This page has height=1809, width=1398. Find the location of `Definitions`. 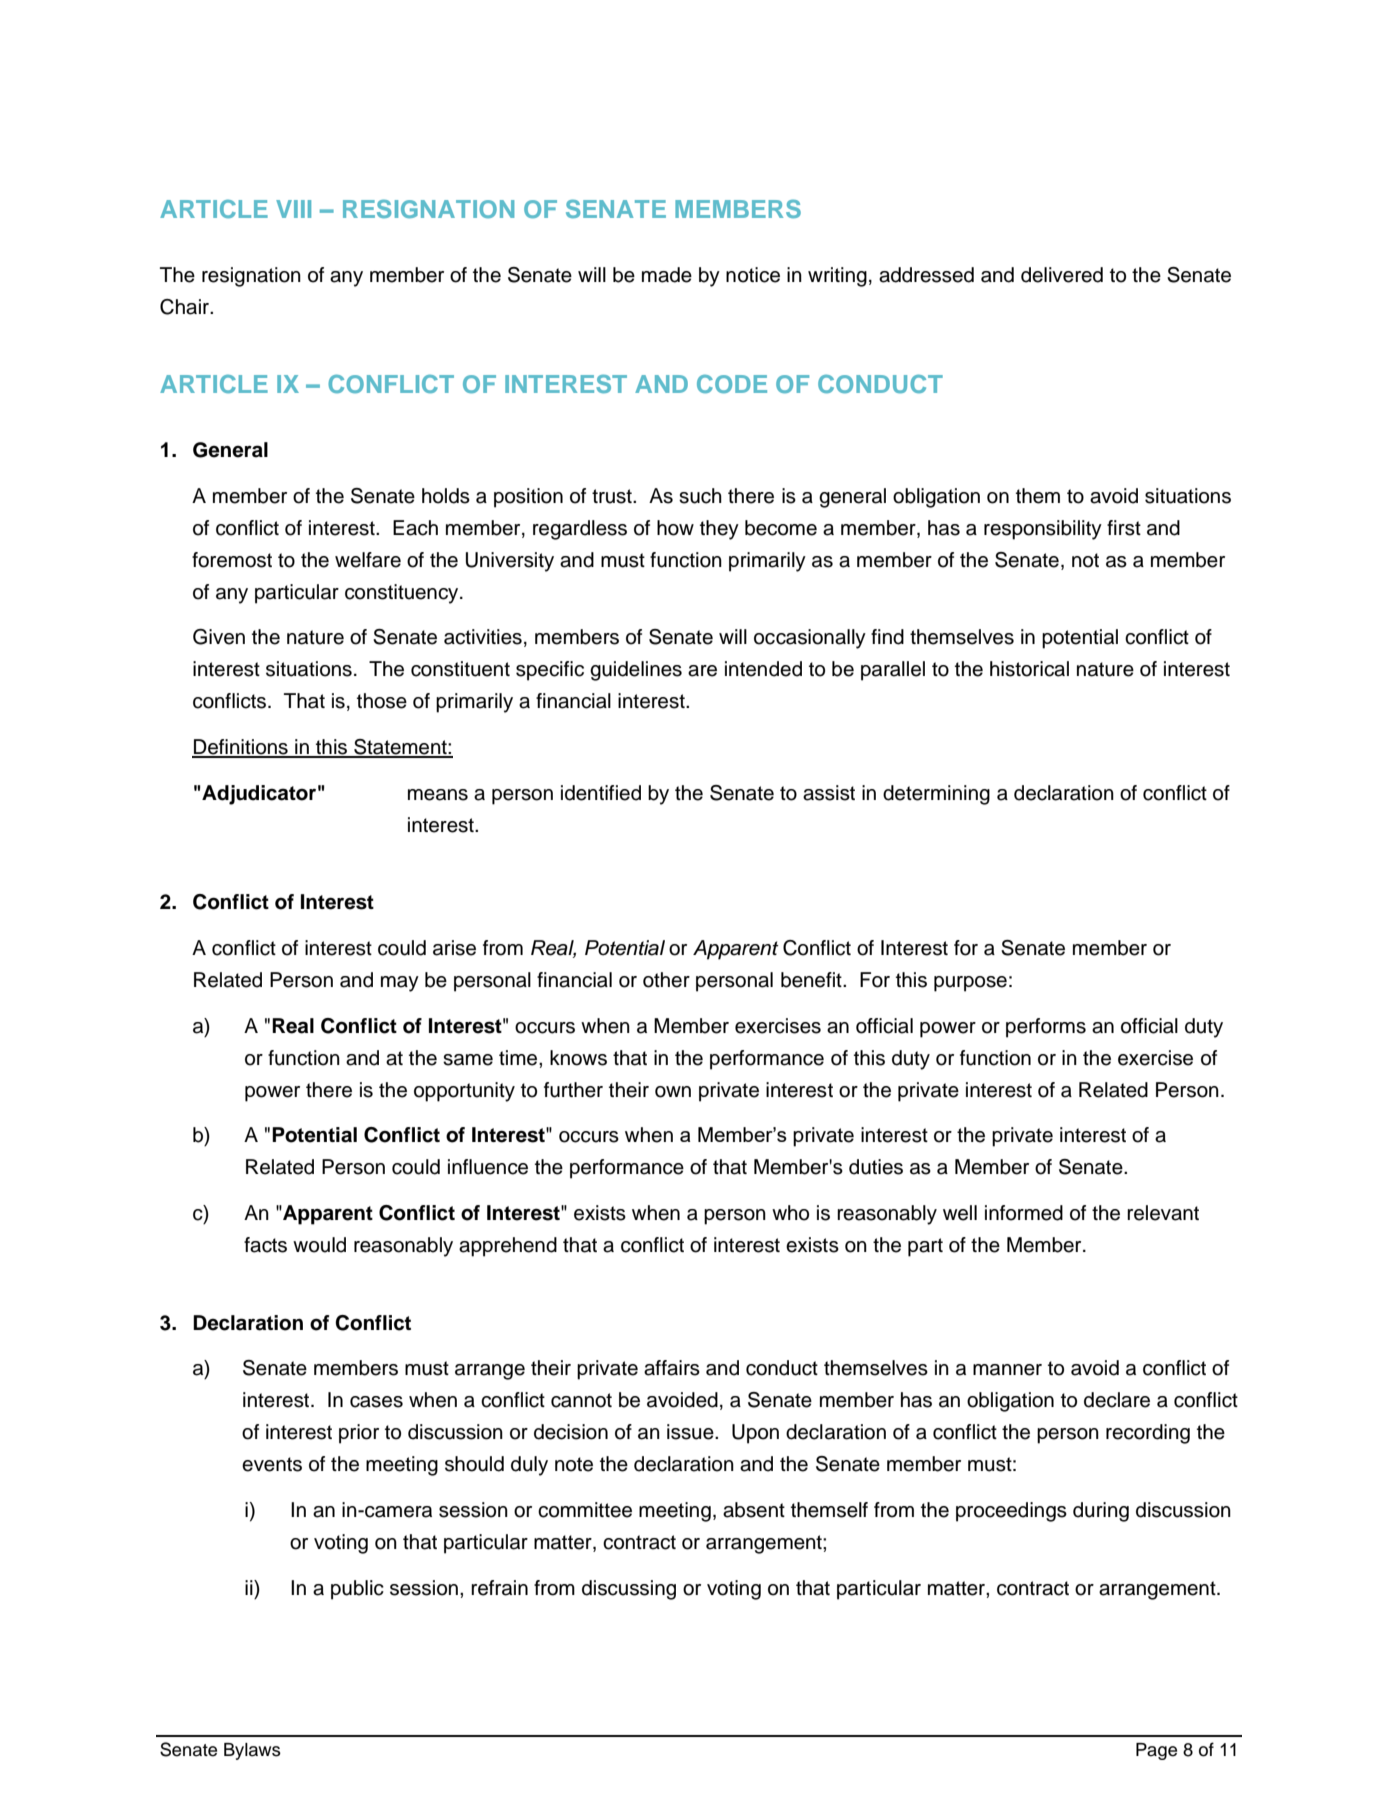

Definitions is located at coordinates (241, 748).
